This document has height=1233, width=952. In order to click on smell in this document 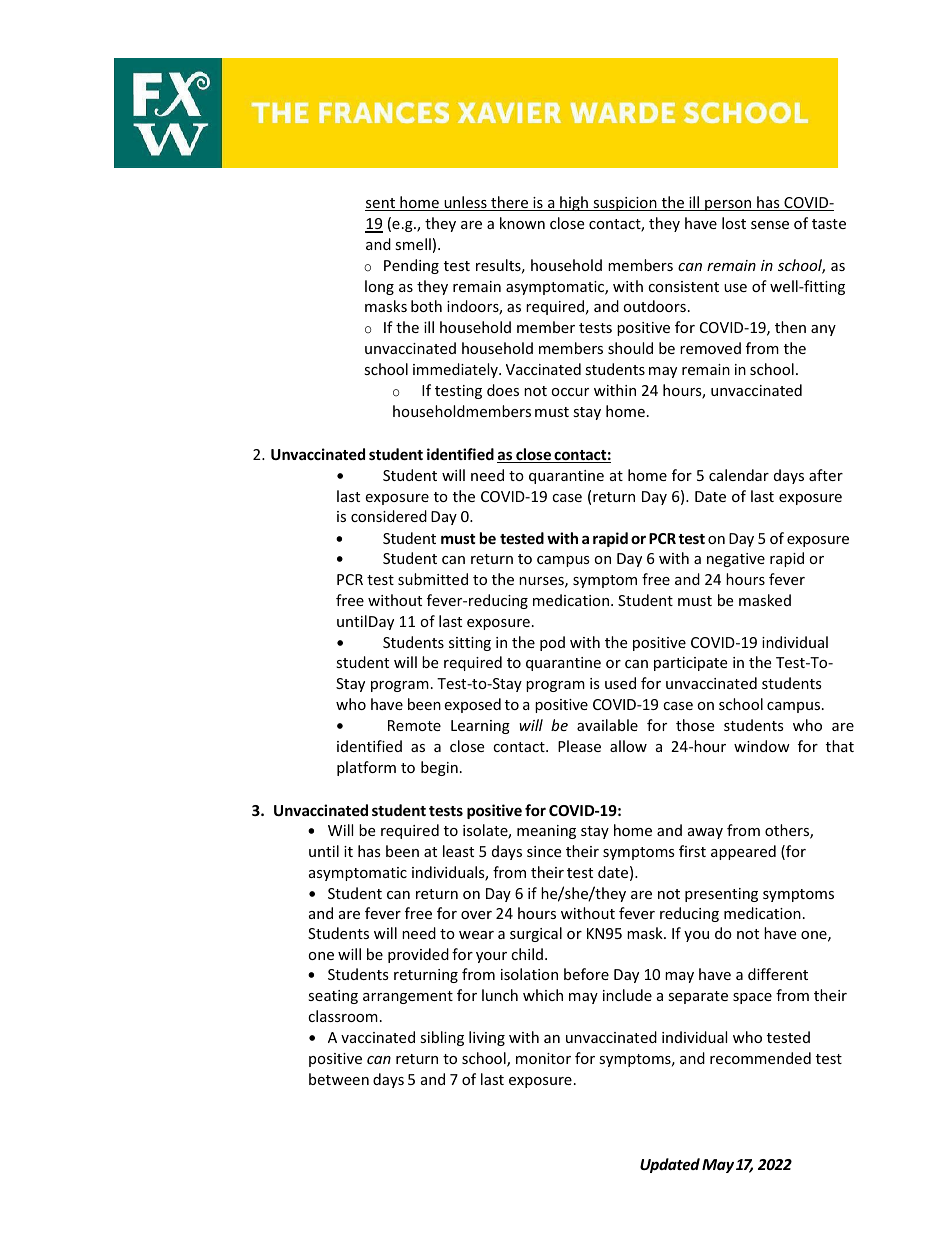, I will do `click(413, 244)`.
